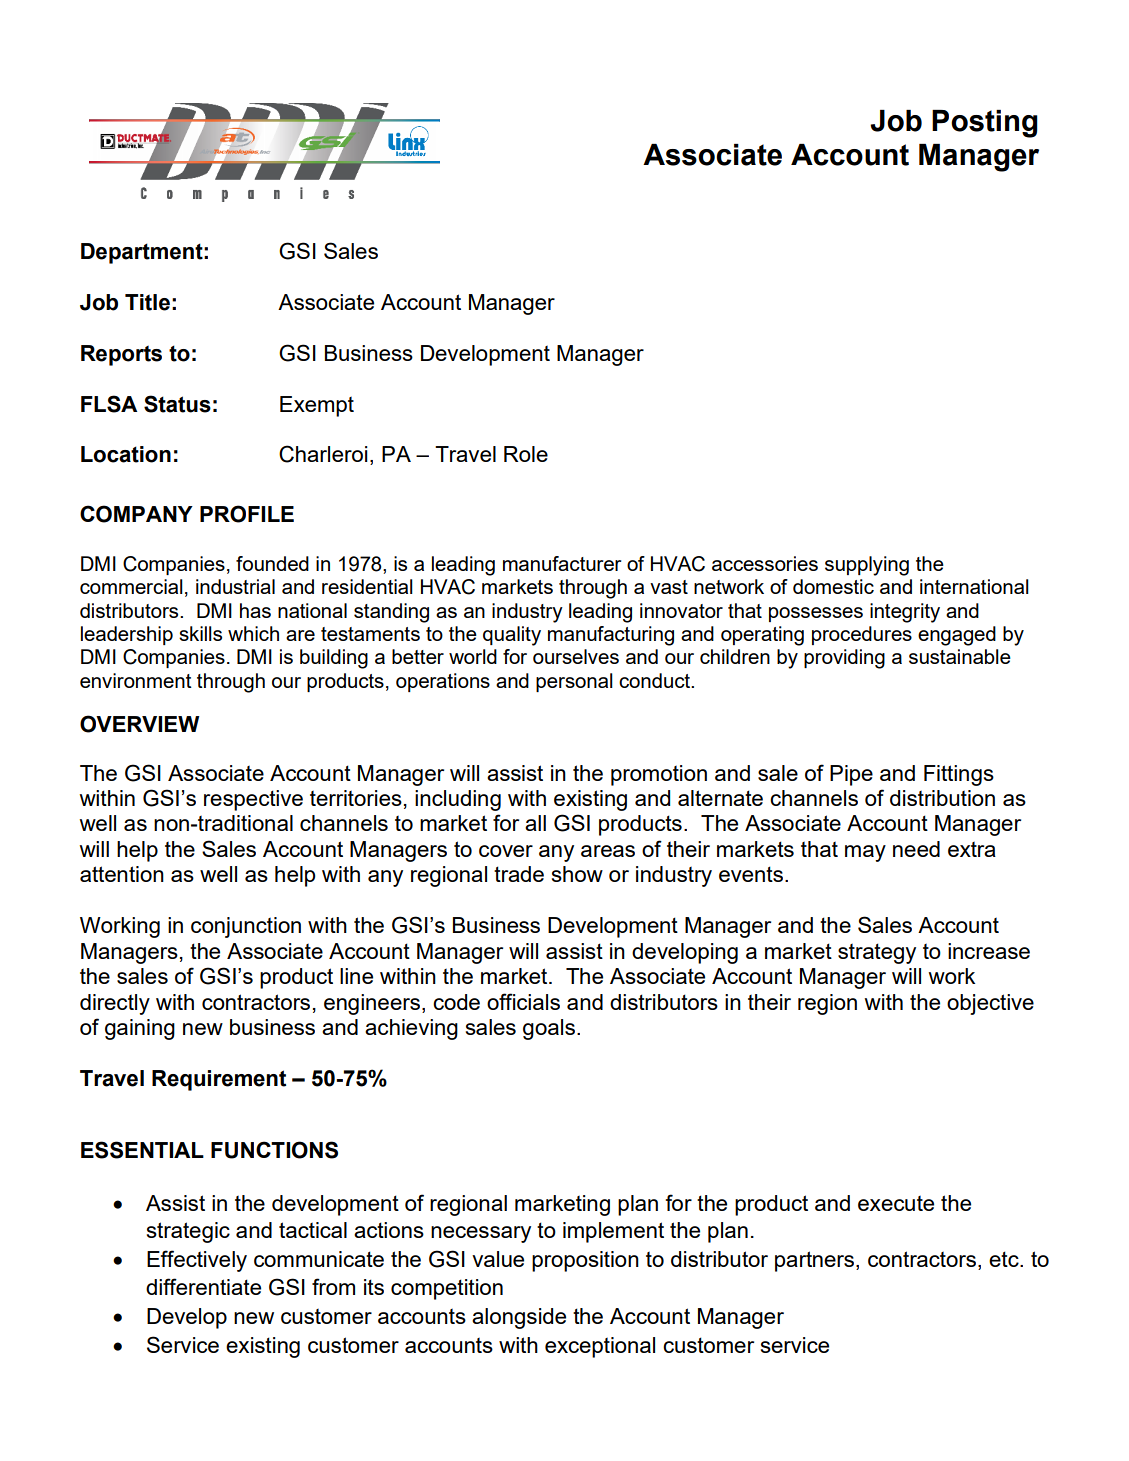  Describe the element at coordinates (867, 566) in the screenshot. I see `supplying` at that location.
